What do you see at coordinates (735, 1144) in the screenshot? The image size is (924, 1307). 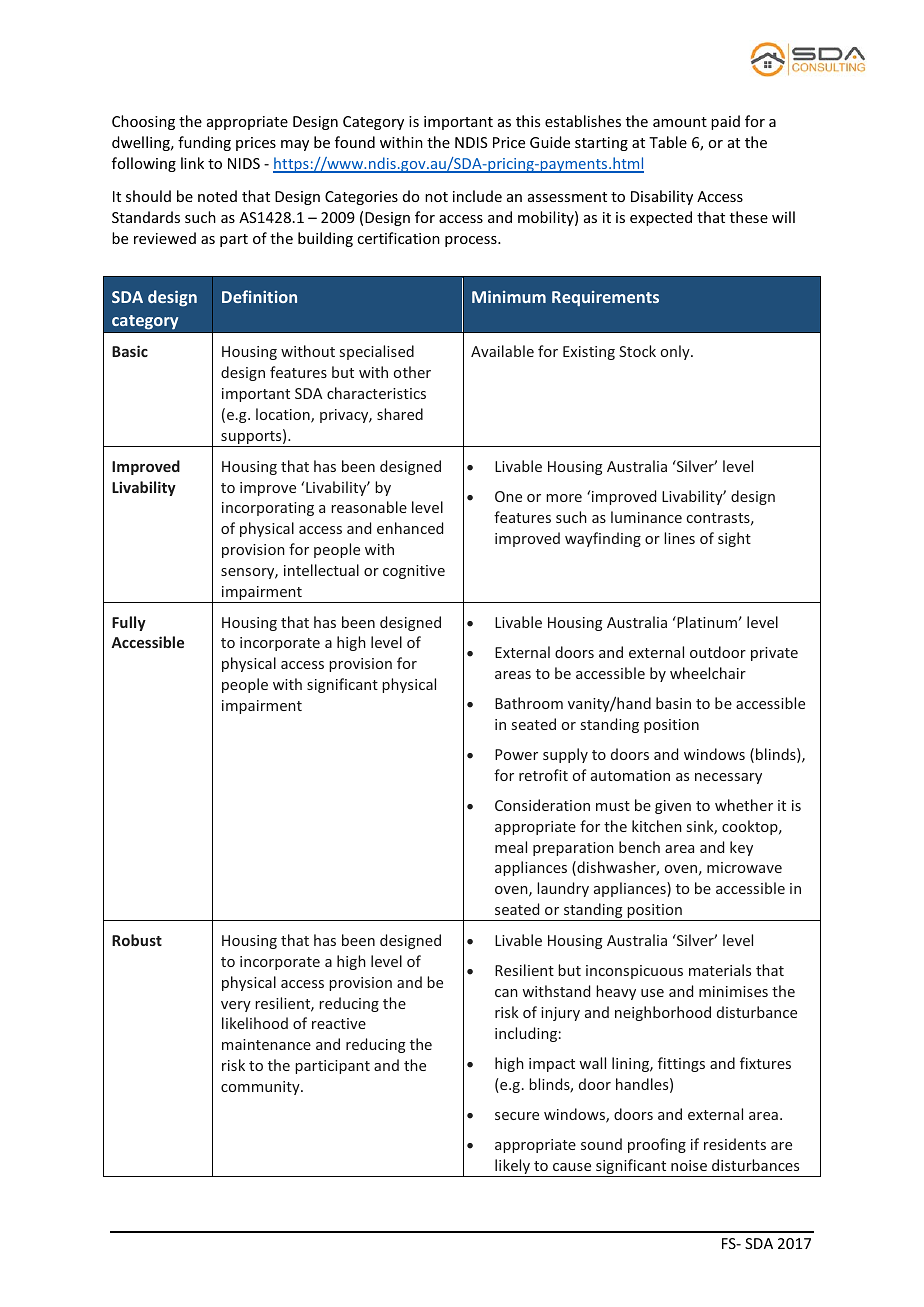 I see `residents` at bounding box center [735, 1144].
